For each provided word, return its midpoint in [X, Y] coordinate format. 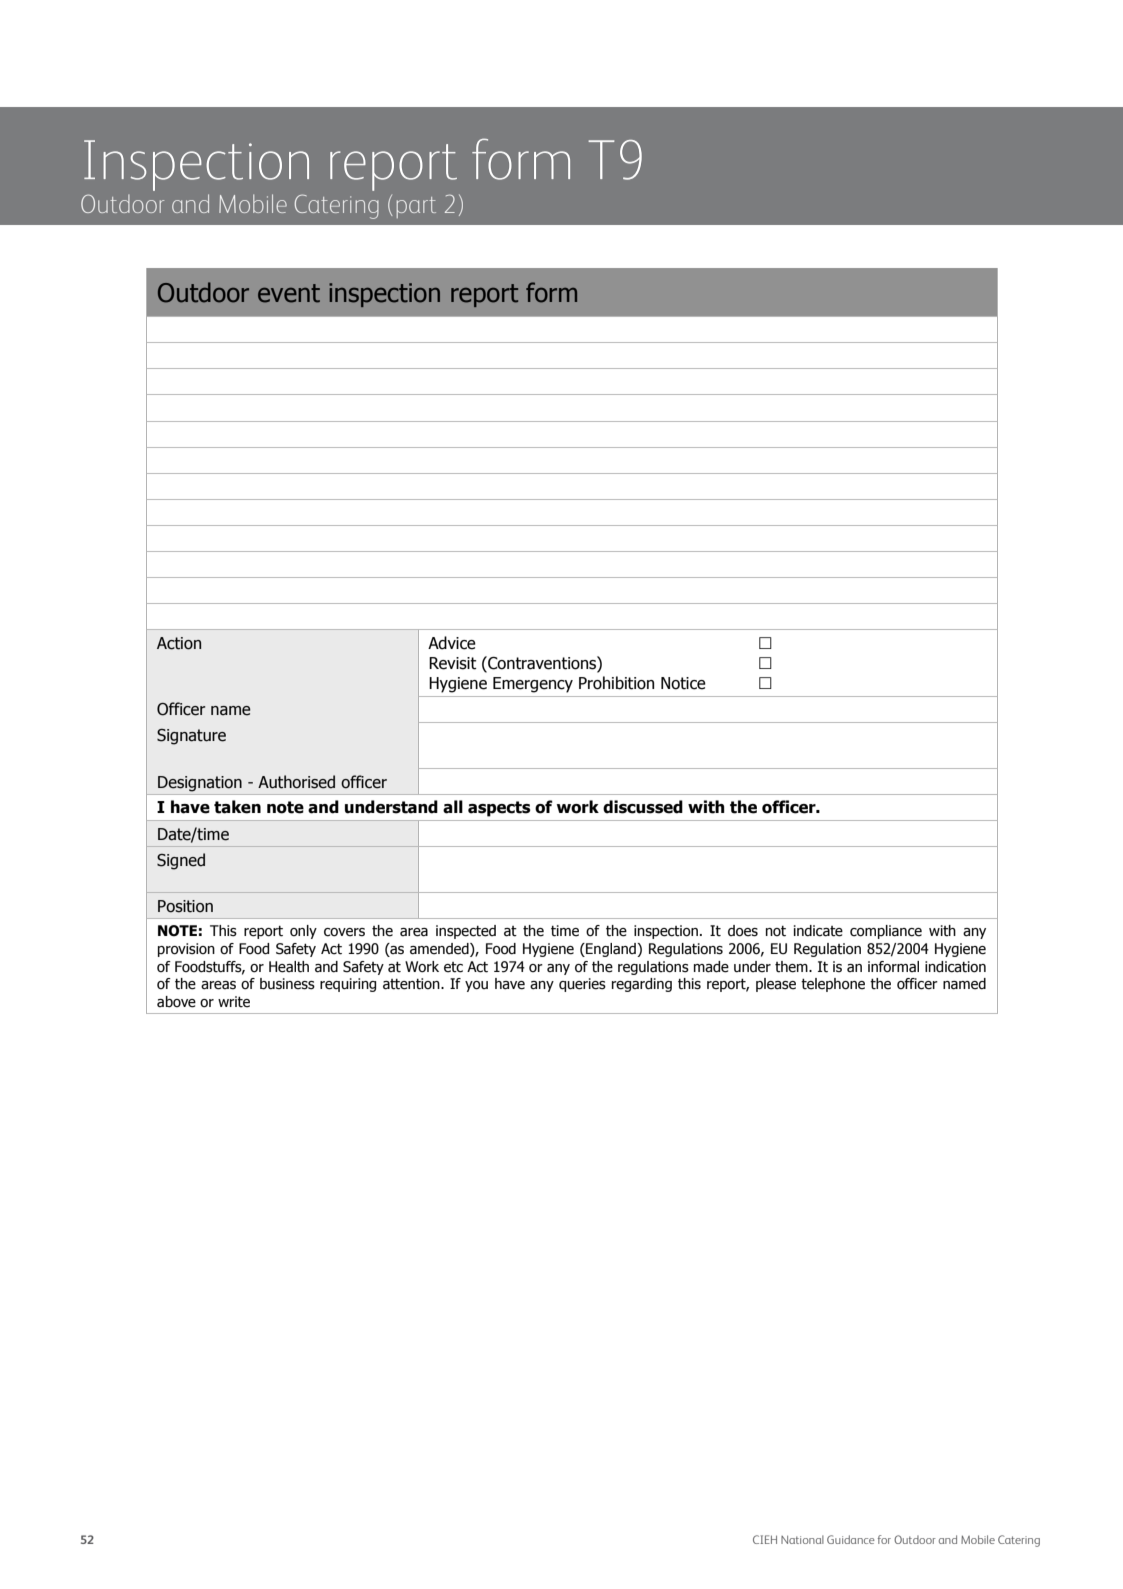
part [416, 207]
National [802, 1539]
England [611, 950]
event [289, 293]
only [303, 932]
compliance [886, 932]
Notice [683, 683]
